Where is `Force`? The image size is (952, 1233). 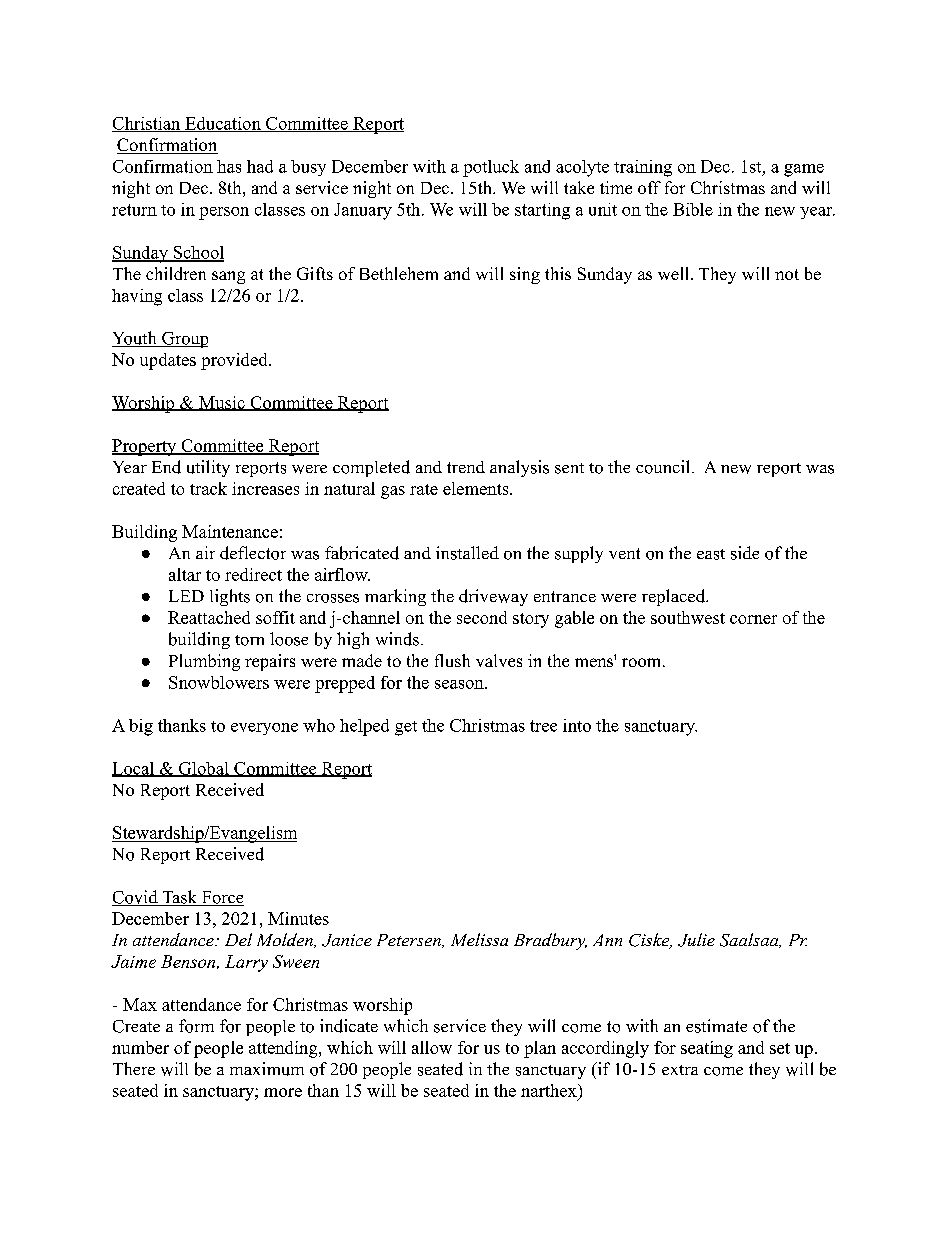 Force is located at coordinates (221, 898).
